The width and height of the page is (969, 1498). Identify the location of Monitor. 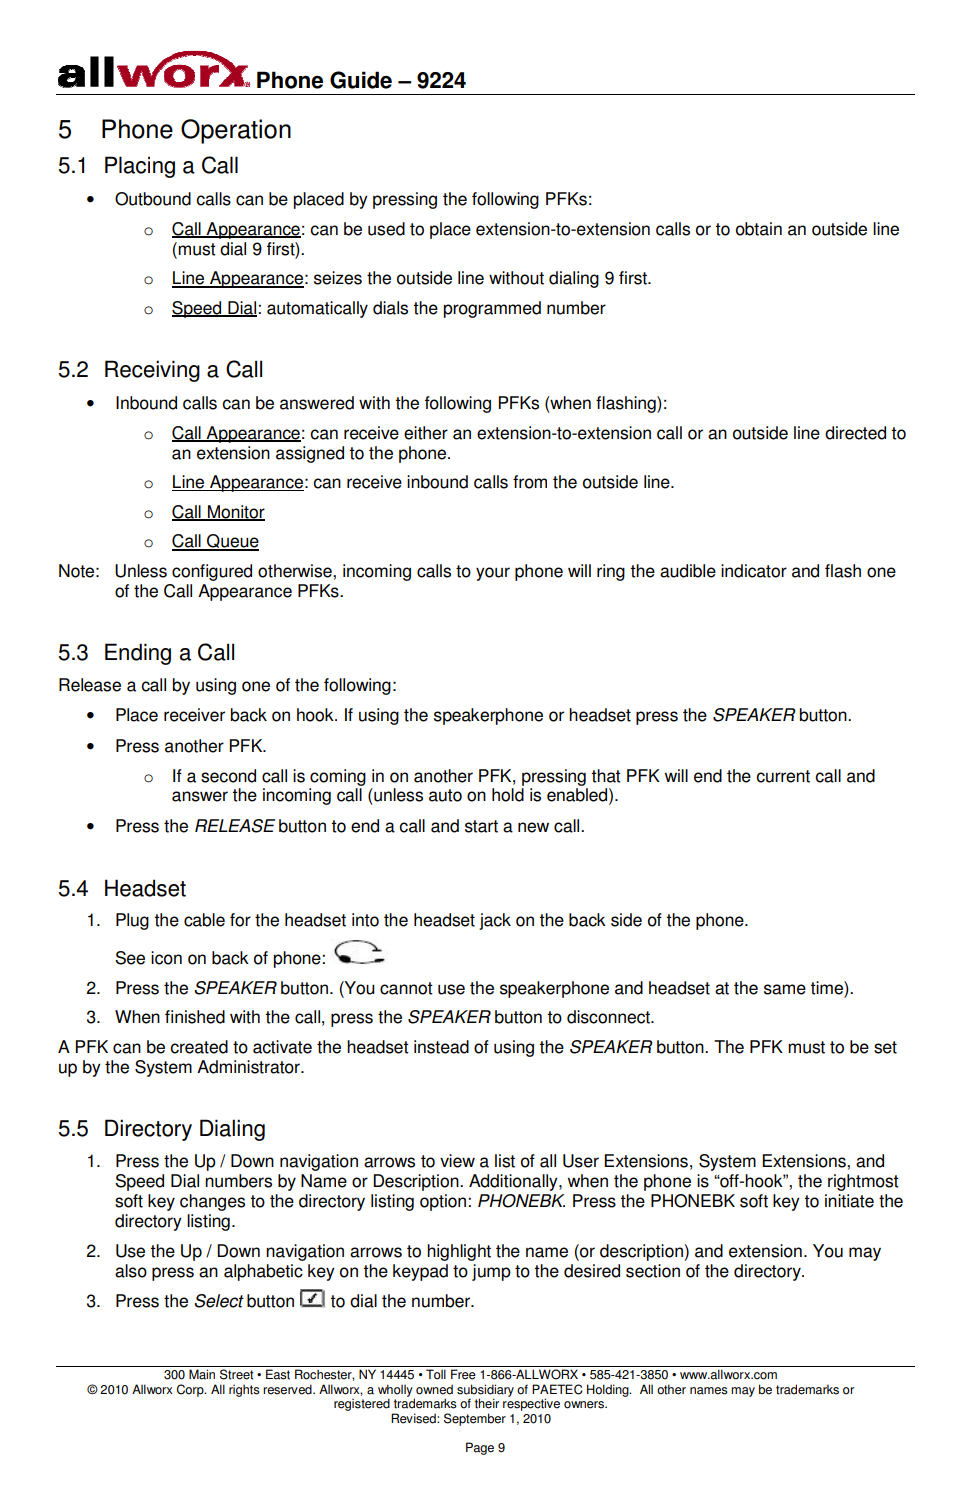
(235, 512).
